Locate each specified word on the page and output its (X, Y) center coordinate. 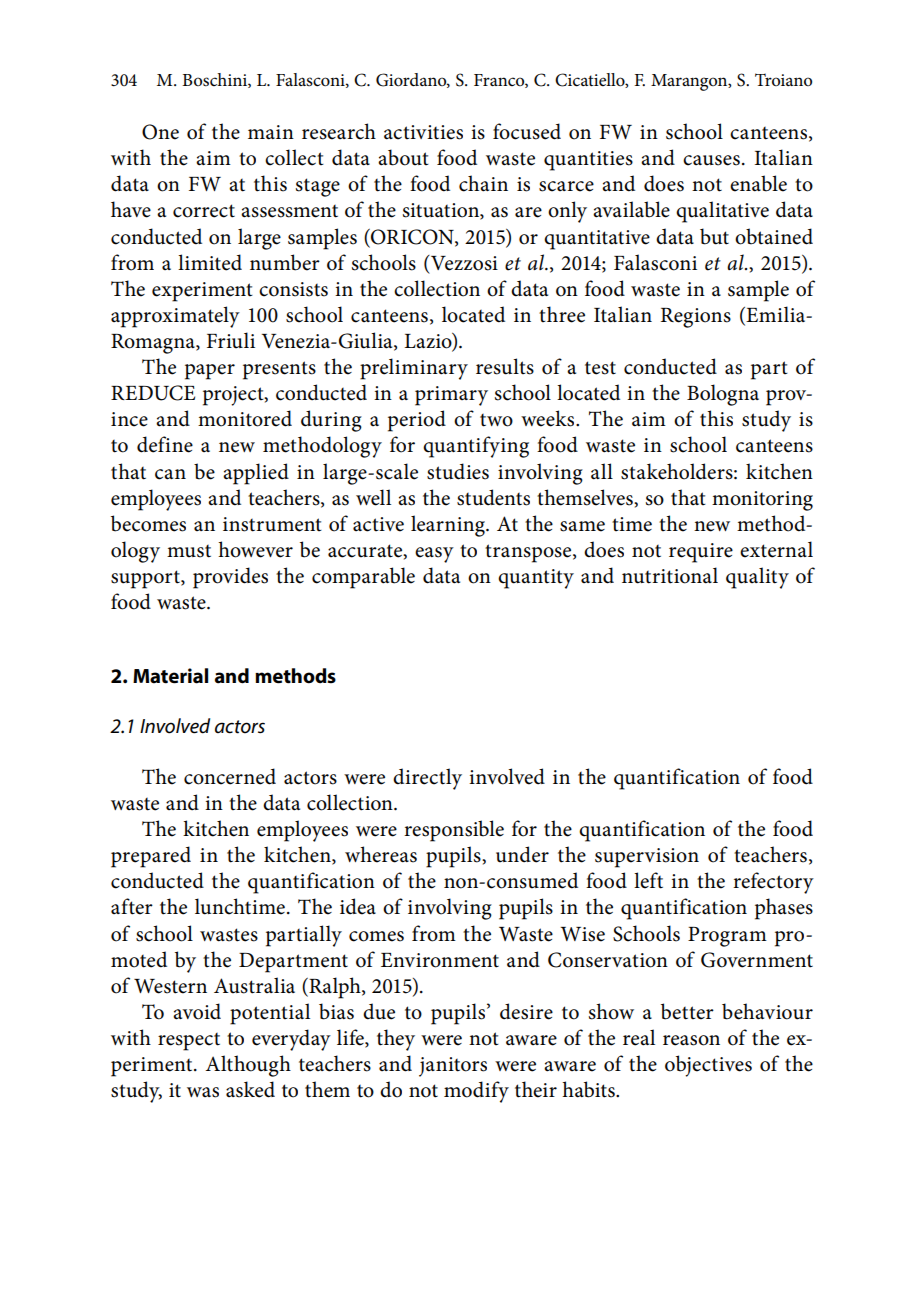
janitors (453, 1067)
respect (189, 1042)
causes (711, 160)
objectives (708, 1066)
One (160, 132)
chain (483, 183)
